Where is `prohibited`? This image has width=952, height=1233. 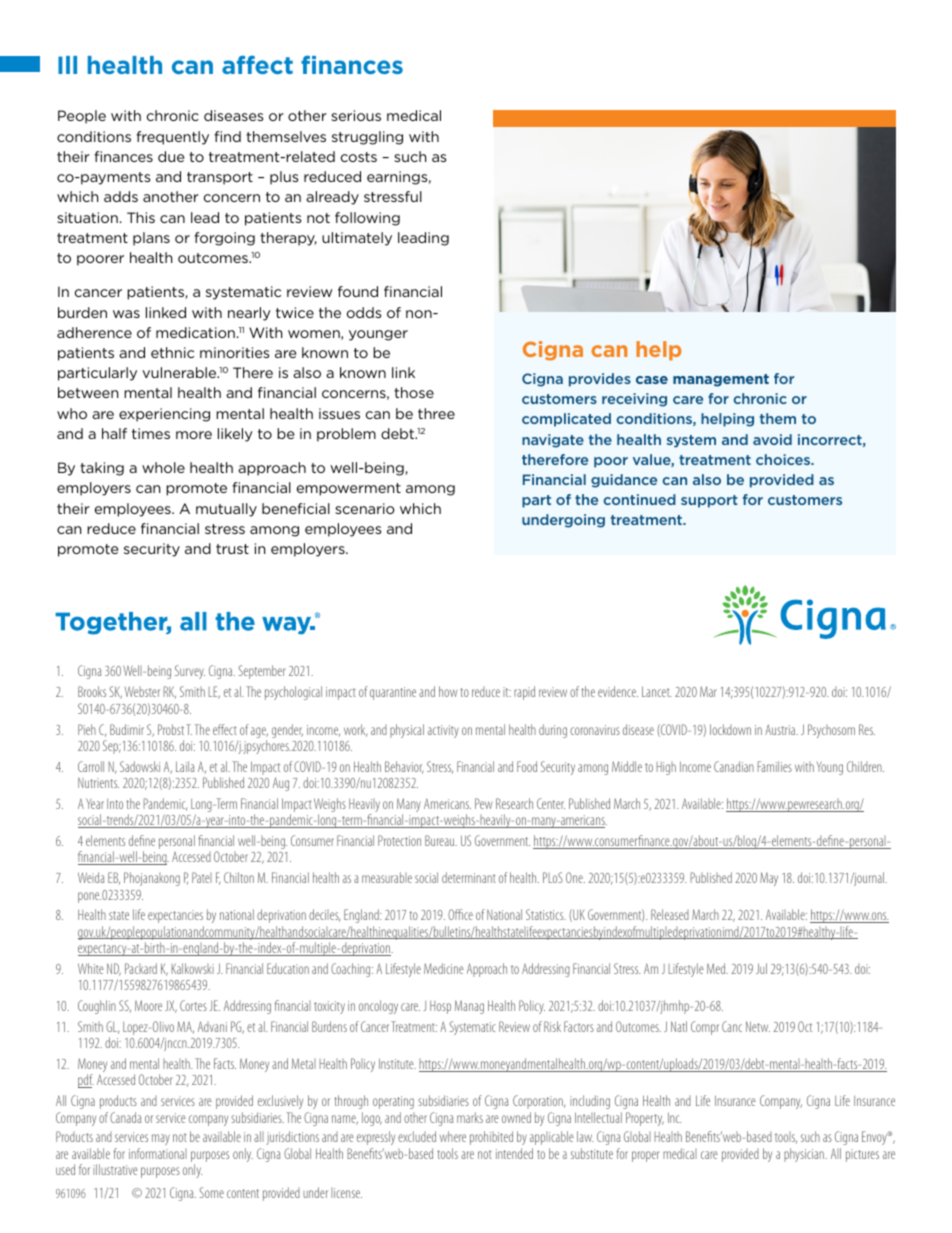 prohibited is located at coordinates (491, 1138).
